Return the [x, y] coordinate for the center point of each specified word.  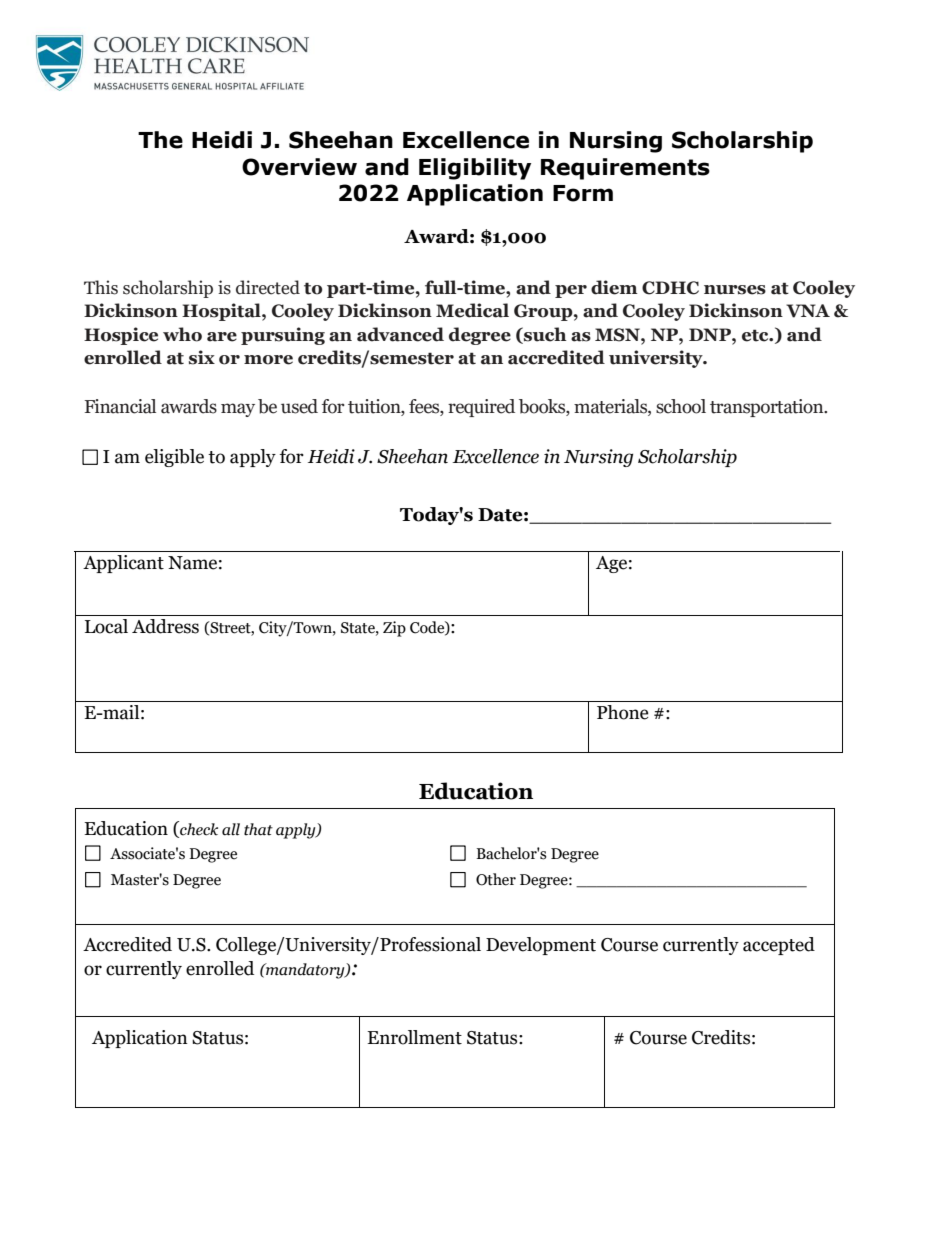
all [231, 829]
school [681, 406]
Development [541, 946]
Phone [623, 712]
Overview [299, 167]
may [238, 410]
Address [165, 626]
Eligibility [475, 169]
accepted [779, 946]
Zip [394, 629]
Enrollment [414, 1037]
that [258, 829]
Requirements [625, 169]
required [481, 408]
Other [496, 879]
